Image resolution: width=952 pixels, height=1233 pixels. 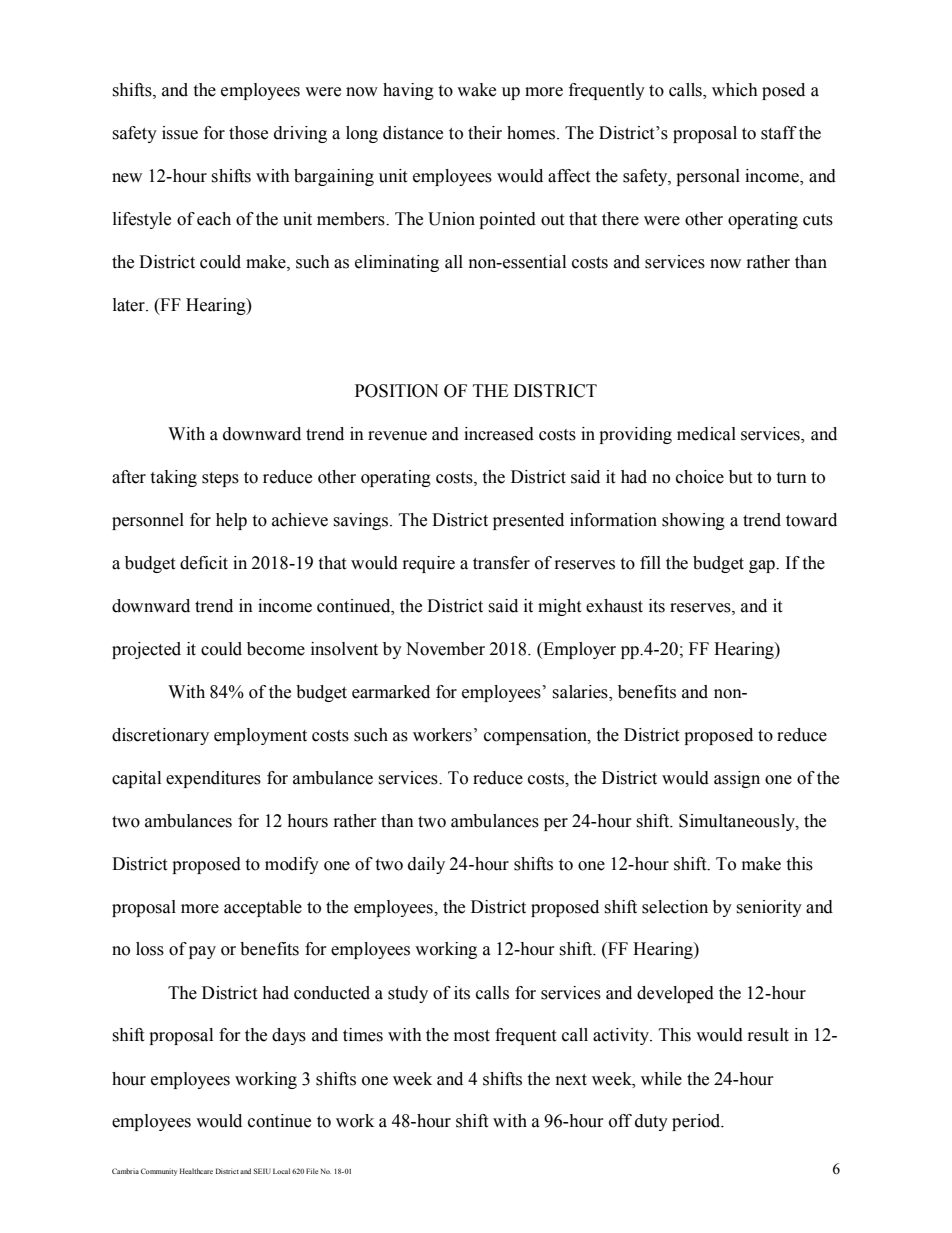 I want to click on gap, so click(x=763, y=566).
